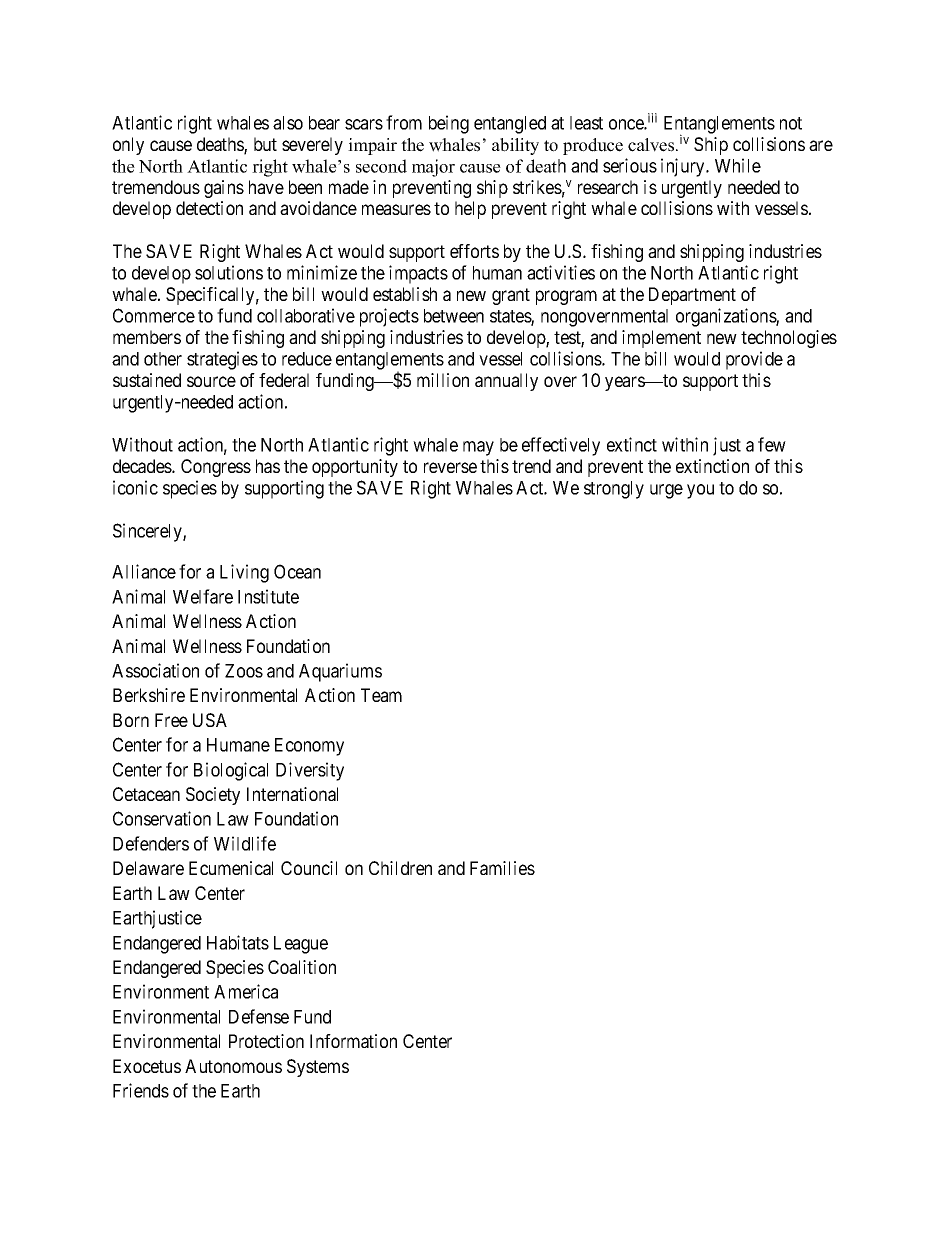 This screenshot has height=1233, width=952. Describe the element at coordinates (700, 491) in the screenshot. I see `you` at that location.
